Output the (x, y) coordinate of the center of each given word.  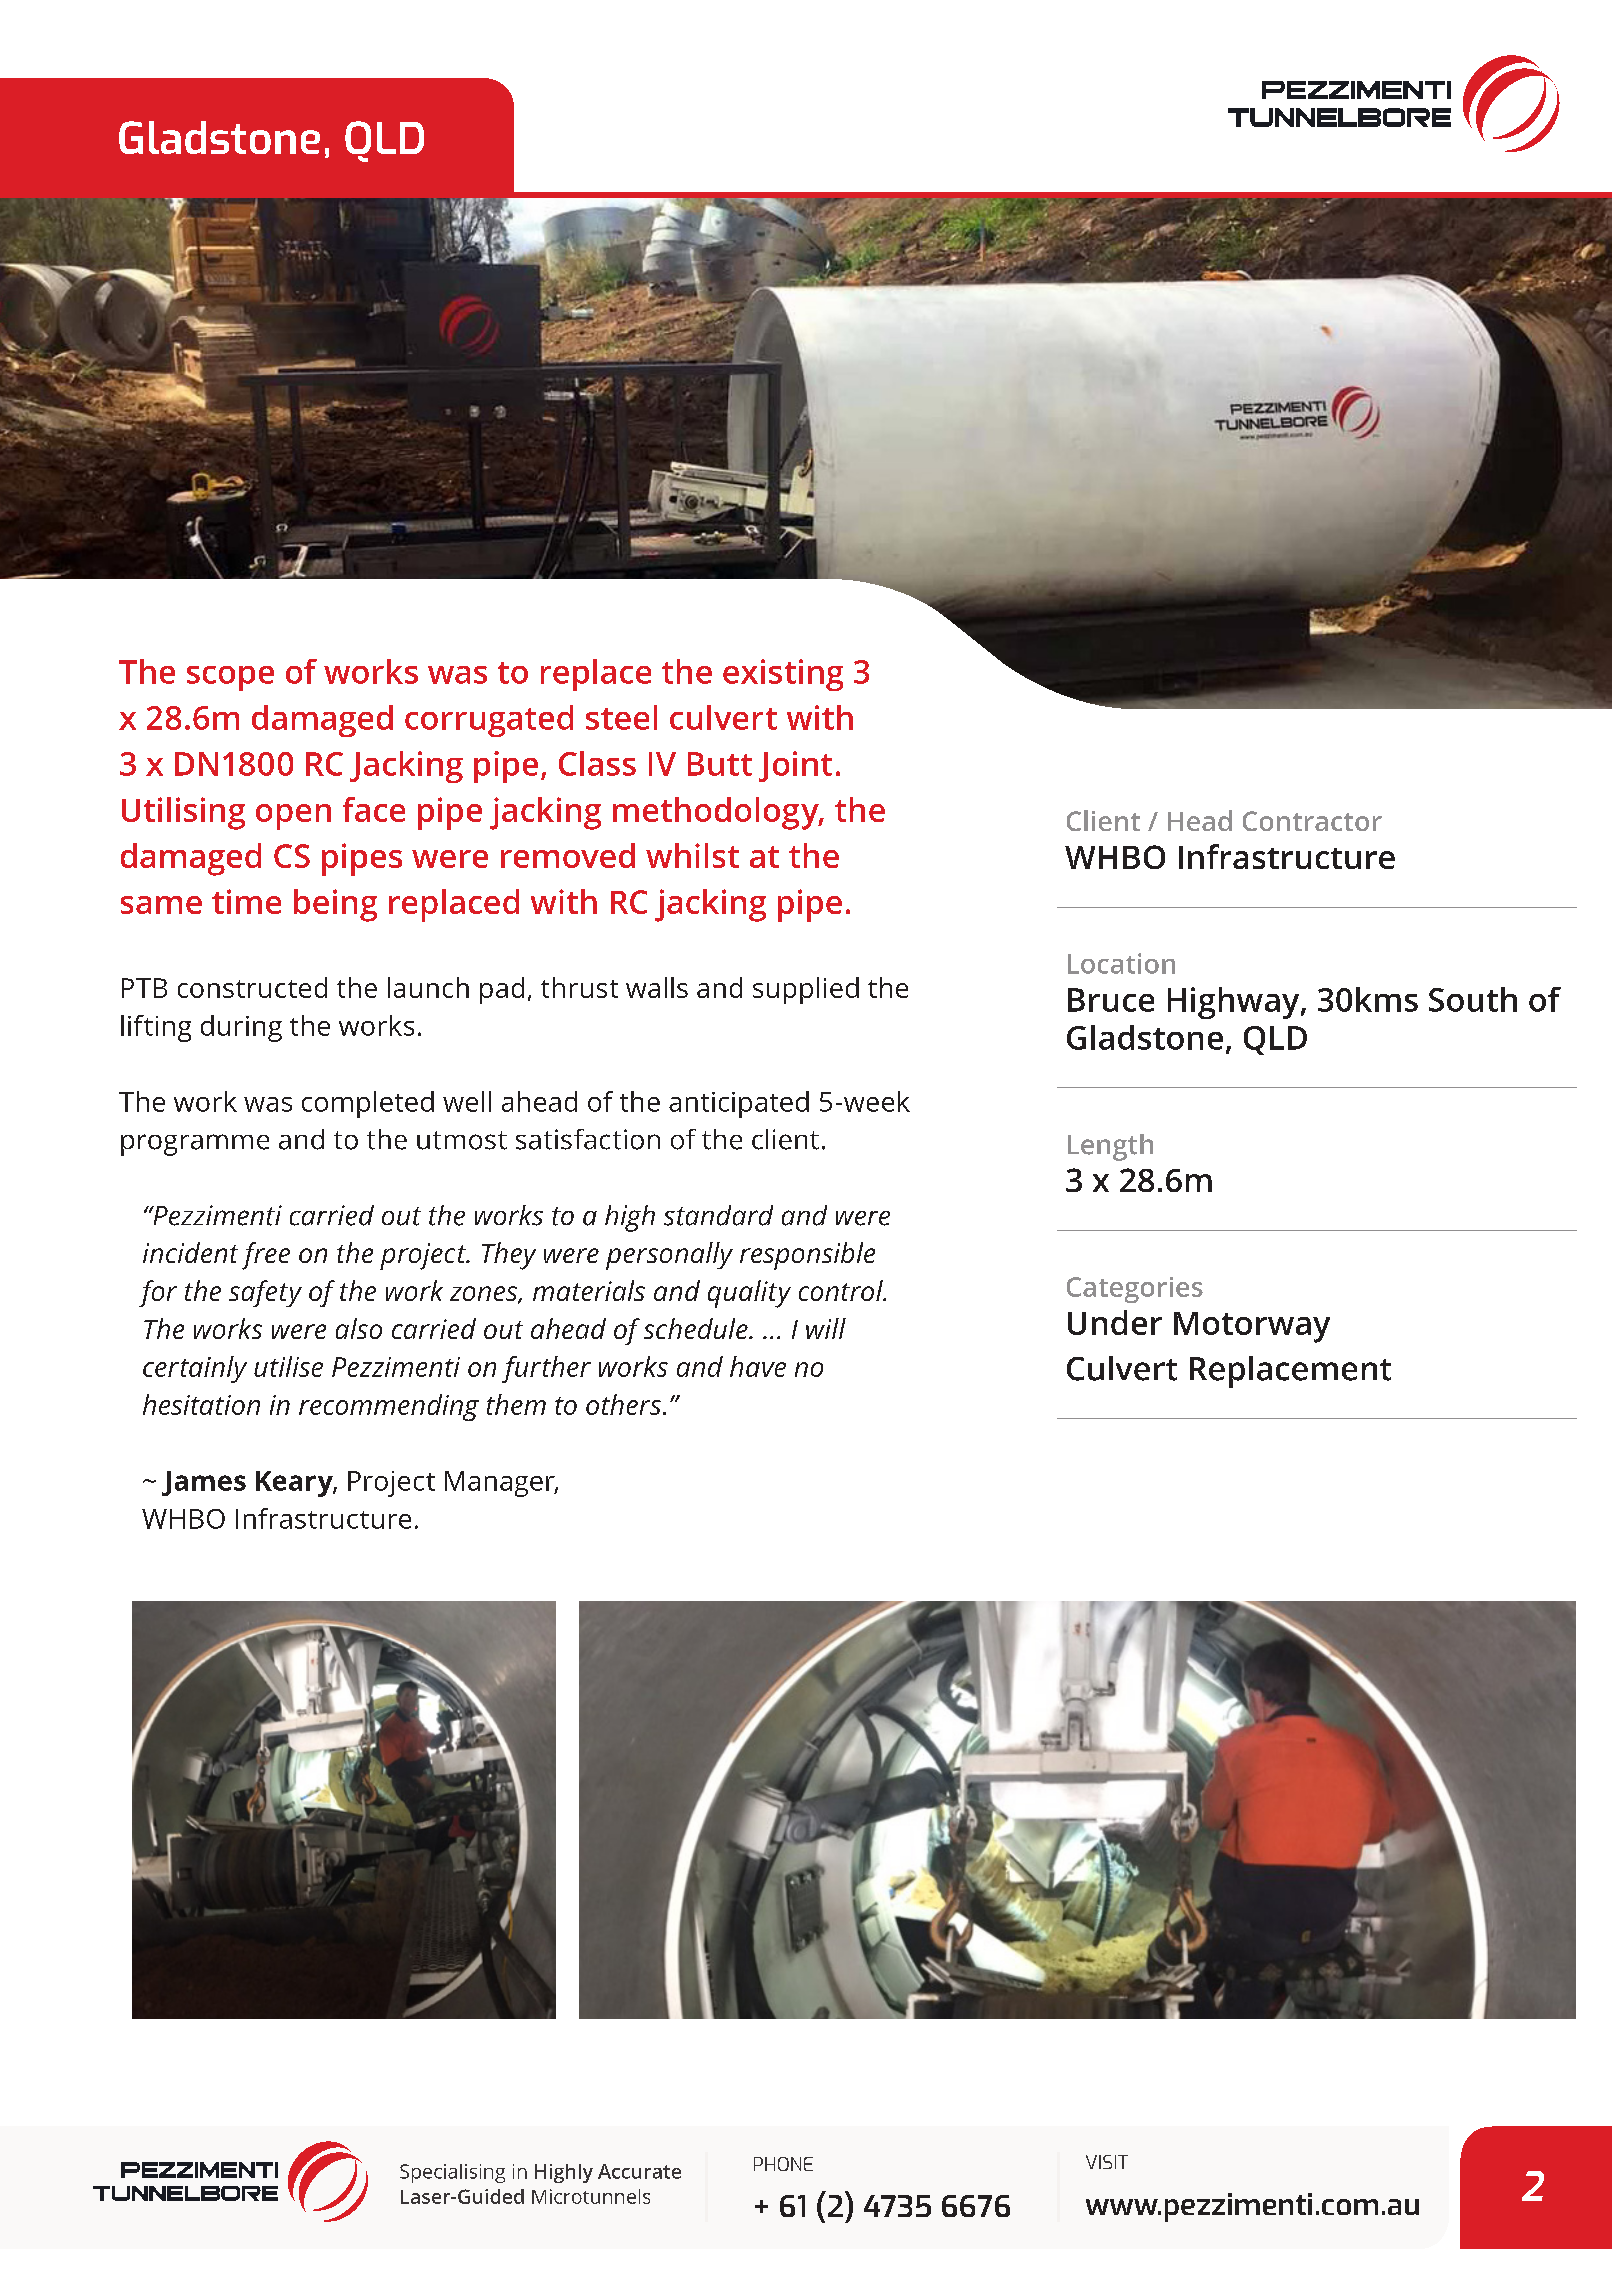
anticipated (739, 1104)
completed (368, 1104)
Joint (795, 766)
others (625, 1404)
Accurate (639, 2171)
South (1473, 999)
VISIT (1107, 2162)
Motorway (1252, 1327)
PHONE (783, 2164)
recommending (389, 1407)
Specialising (452, 2173)
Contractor (1312, 821)
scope (230, 678)
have (758, 1366)
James (204, 1483)
